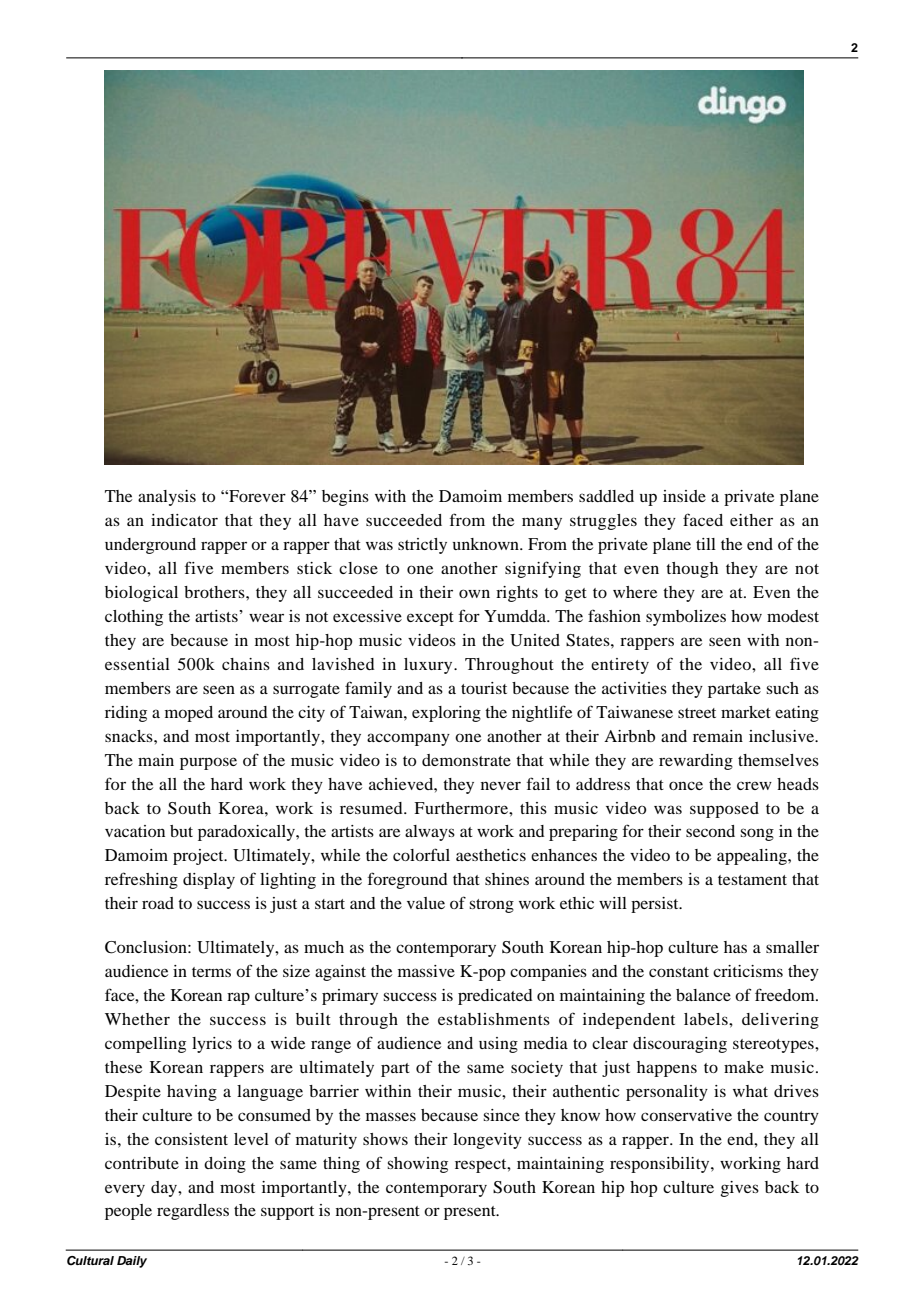  What do you see at coordinates (422, 546) in the image?
I see `strictly` at bounding box center [422, 546].
